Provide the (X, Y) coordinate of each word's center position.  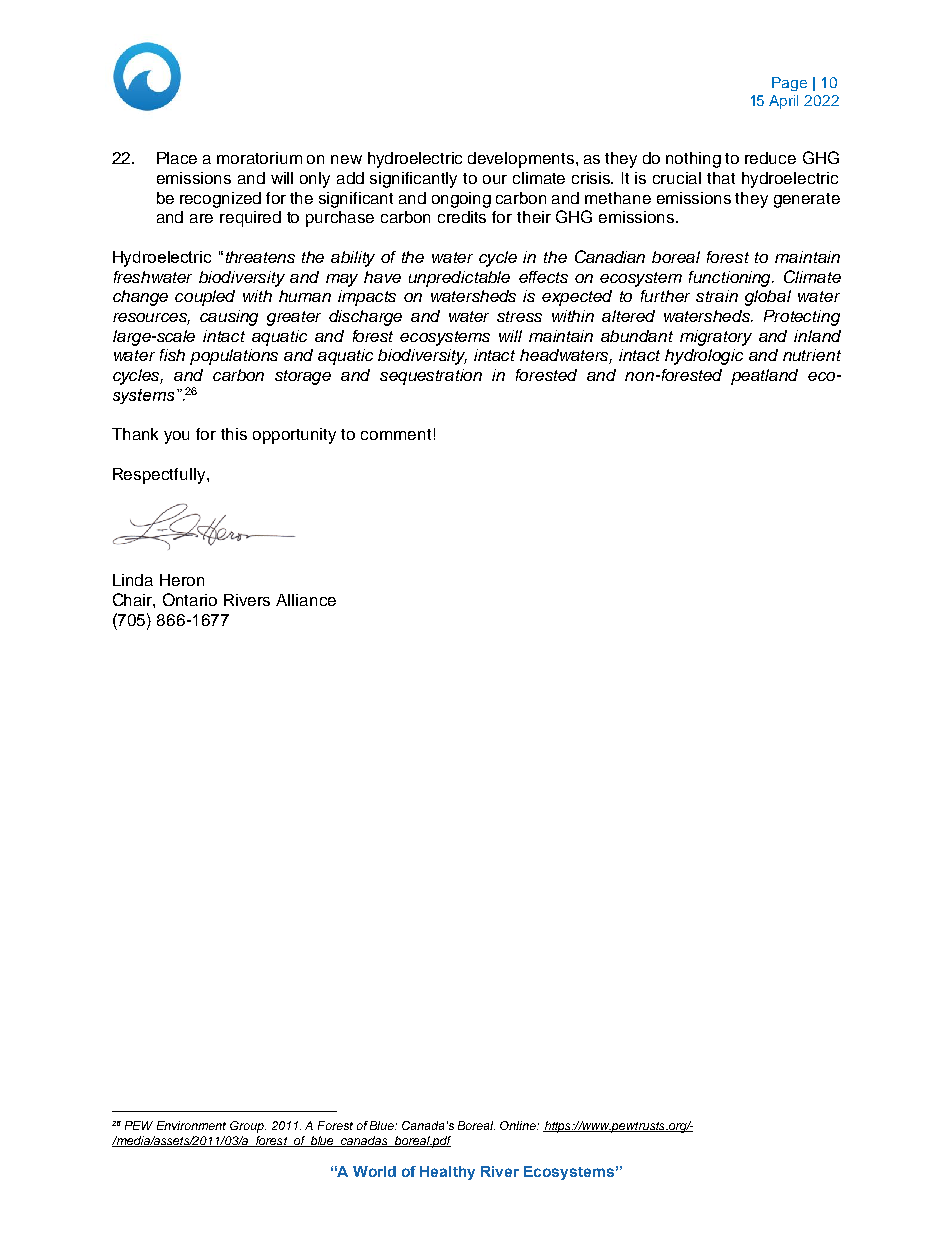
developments (521, 160)
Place (177, 158)
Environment (191, 1125)
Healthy (447, 1173)
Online (519, 1125)
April (783, 102)
